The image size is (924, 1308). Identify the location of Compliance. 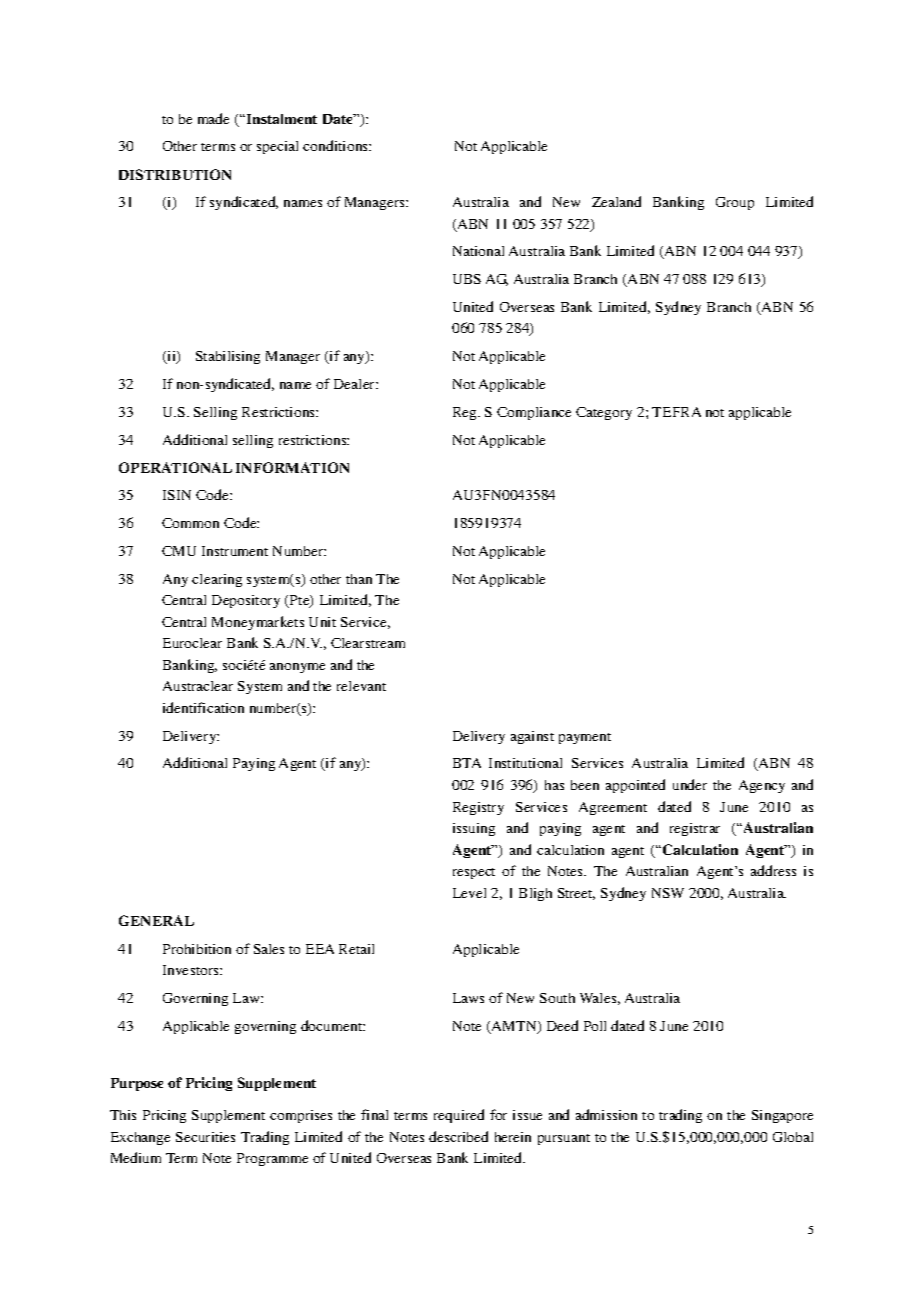
(534, 413).
